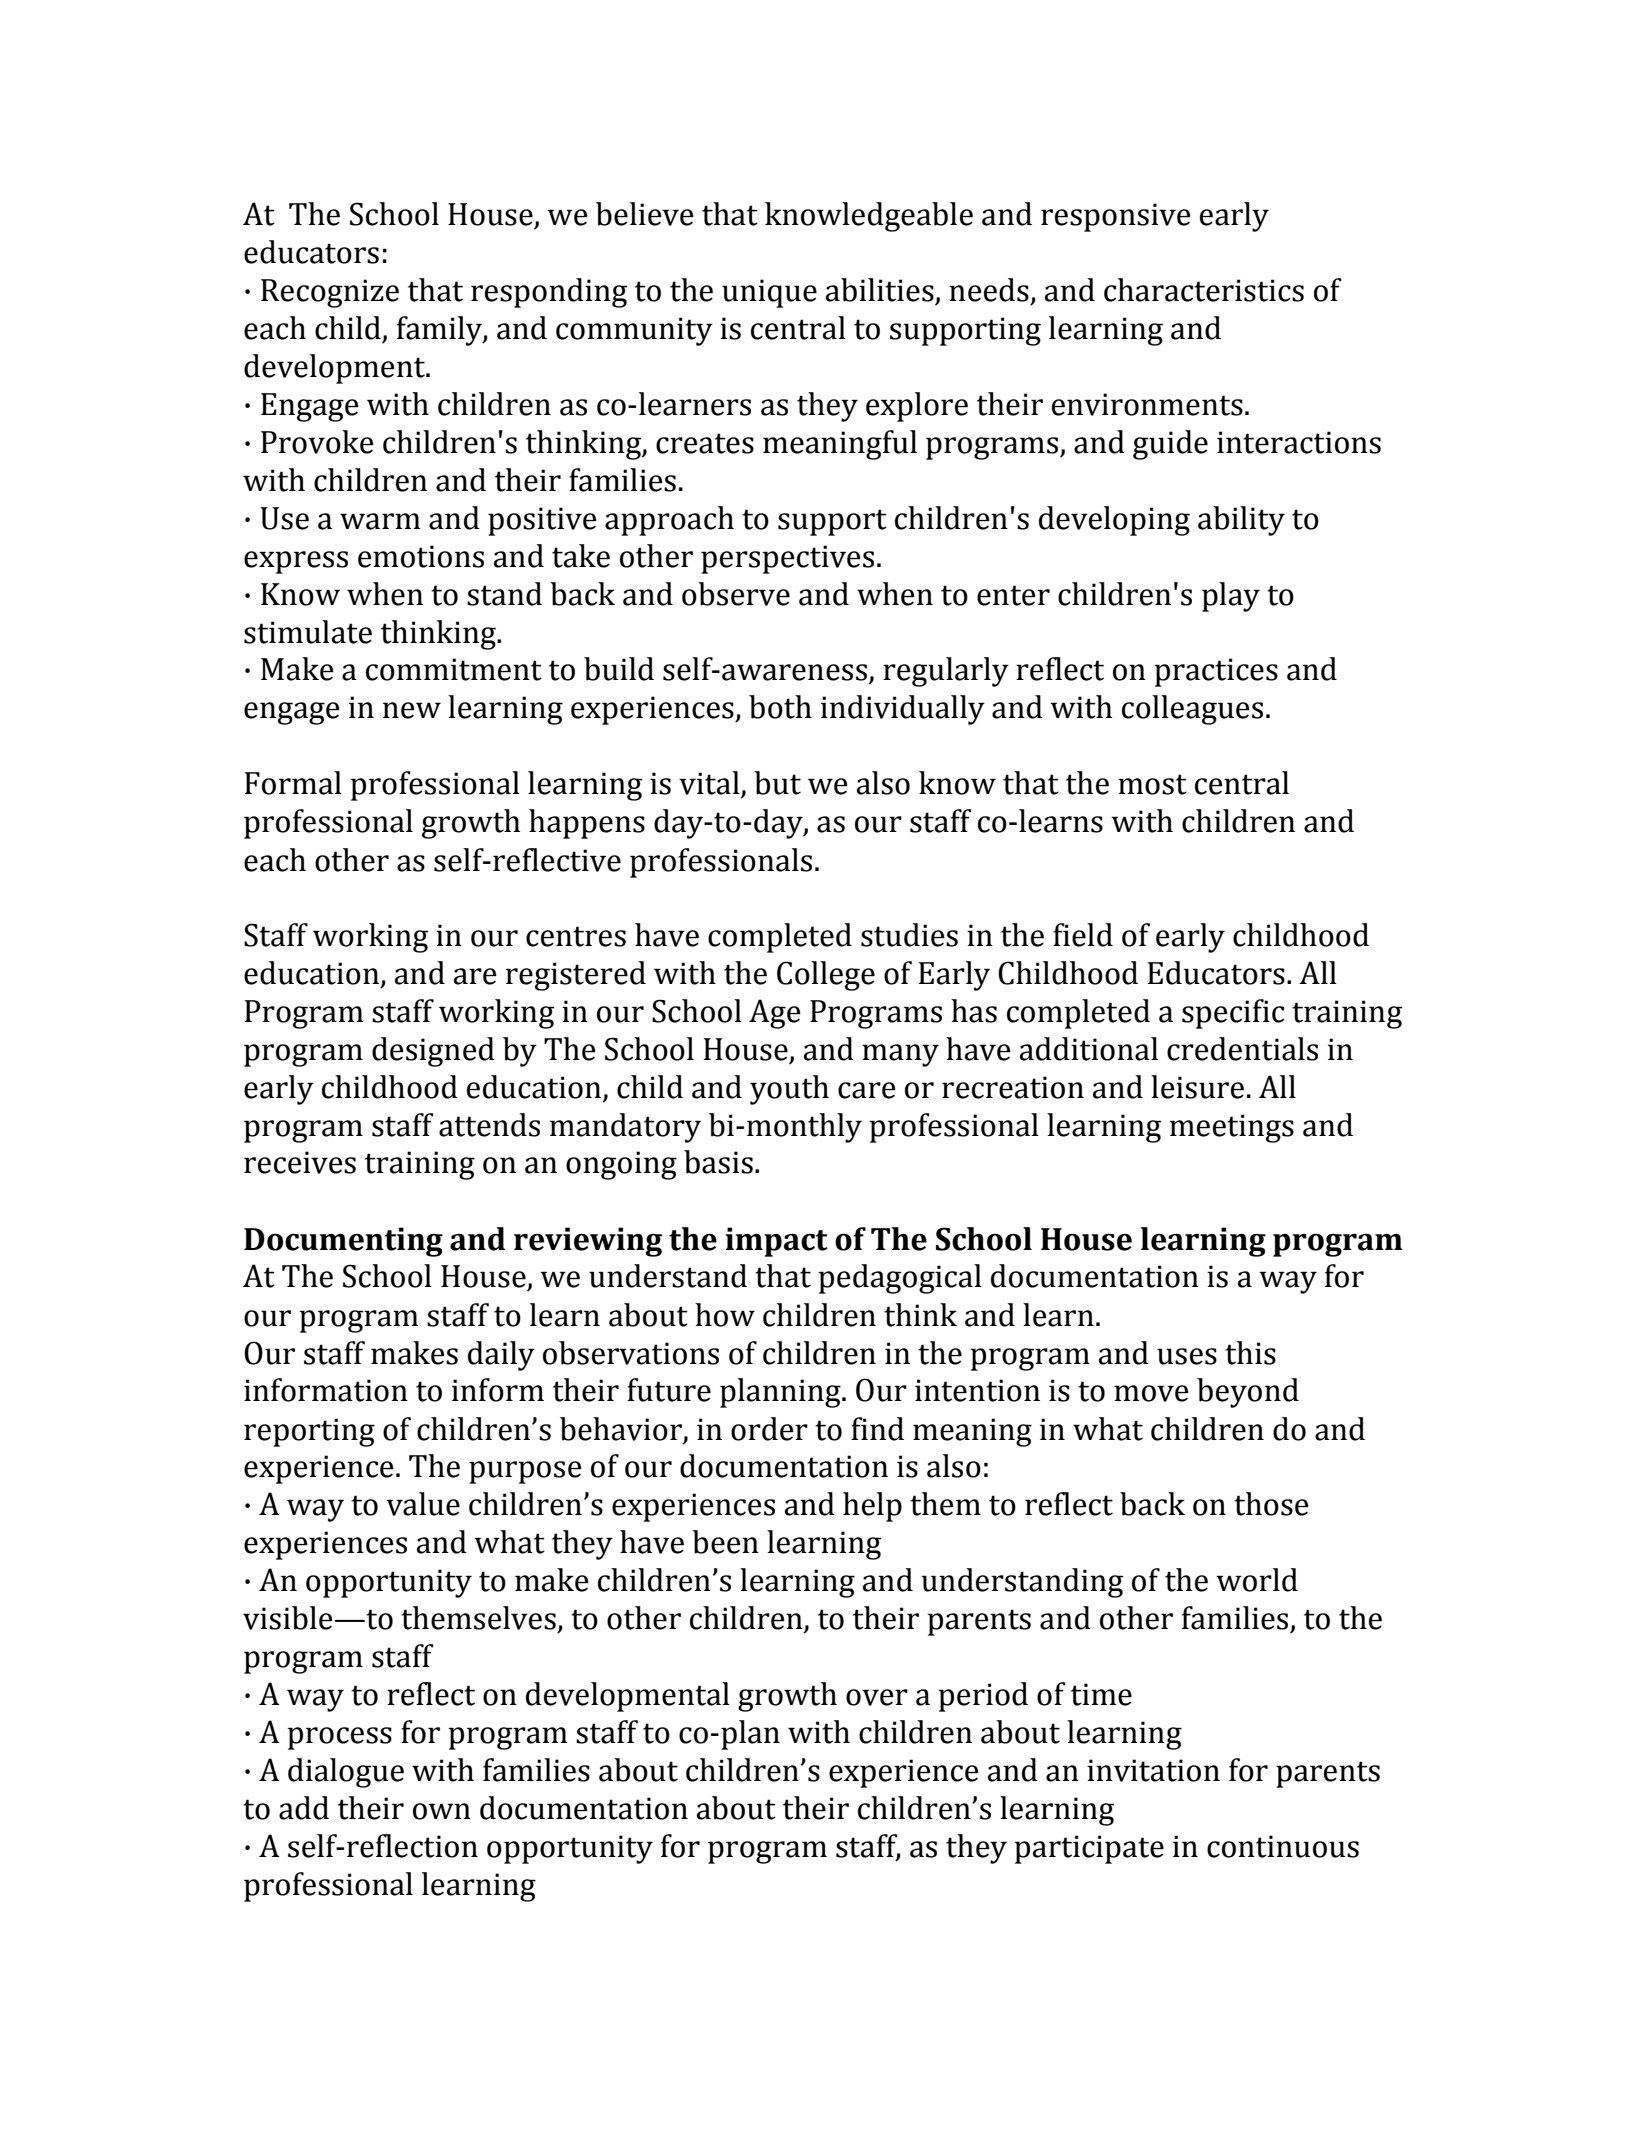 Image resolution: width=1650 pixels, height=2136 pixels. What do you see at coordinates (769, 293) in the screenshot?
I see `unique` at bounding box center [769, 293].
